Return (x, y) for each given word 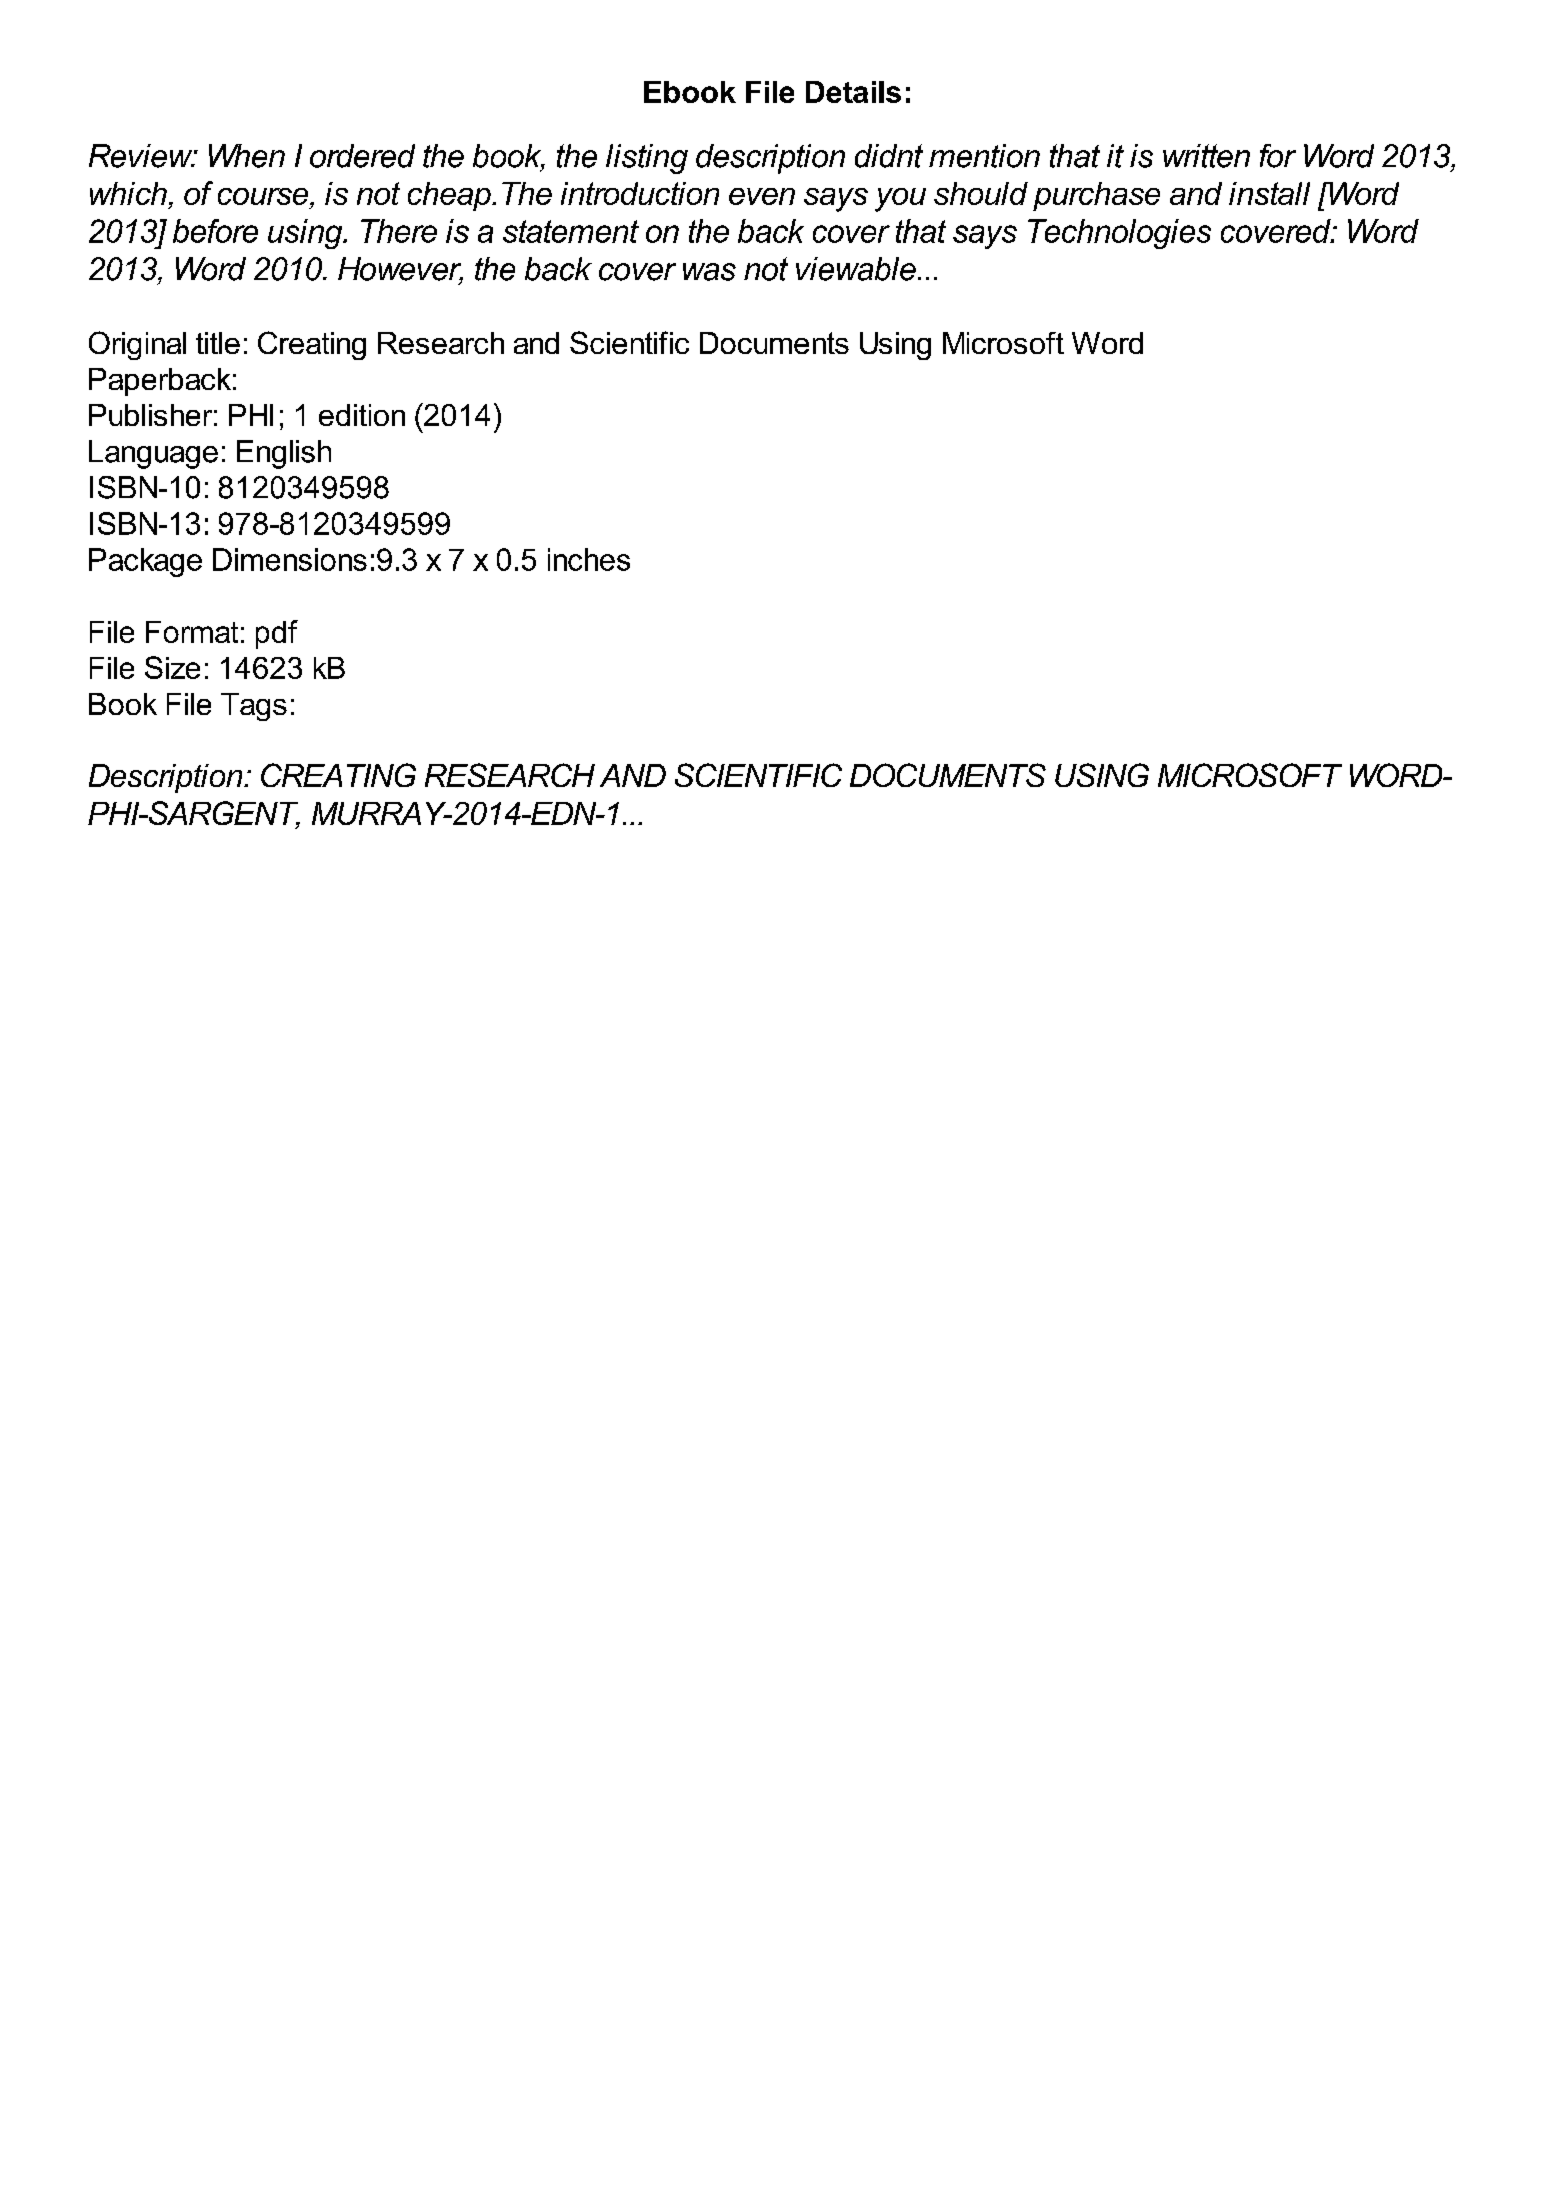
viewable (856, 269)
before (215, 231)
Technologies (1119, 234)
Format (192, 632)
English (284, 454)
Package (145, 562)
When (247, 156)
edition (362, 415)
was (709, 272)
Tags (254, 707)
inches (589, 559)
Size (172, 667)
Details (853, 92)
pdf (277, 634)
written (1206, 156)
